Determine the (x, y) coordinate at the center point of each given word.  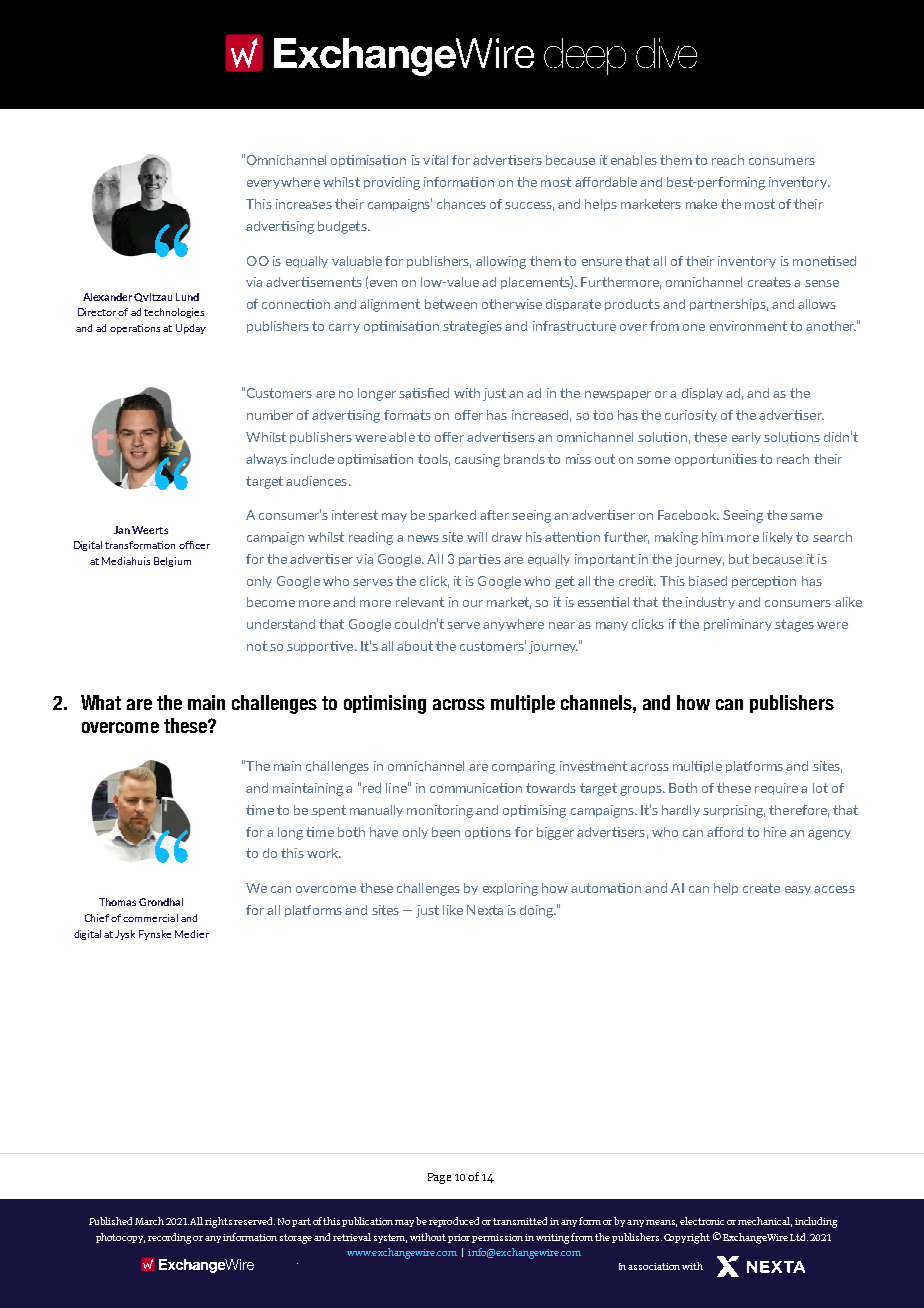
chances (461, 204)
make (701, 204)
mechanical (765, 1222)
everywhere (283, 183)
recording (169, 1238)
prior (459, 1238)
